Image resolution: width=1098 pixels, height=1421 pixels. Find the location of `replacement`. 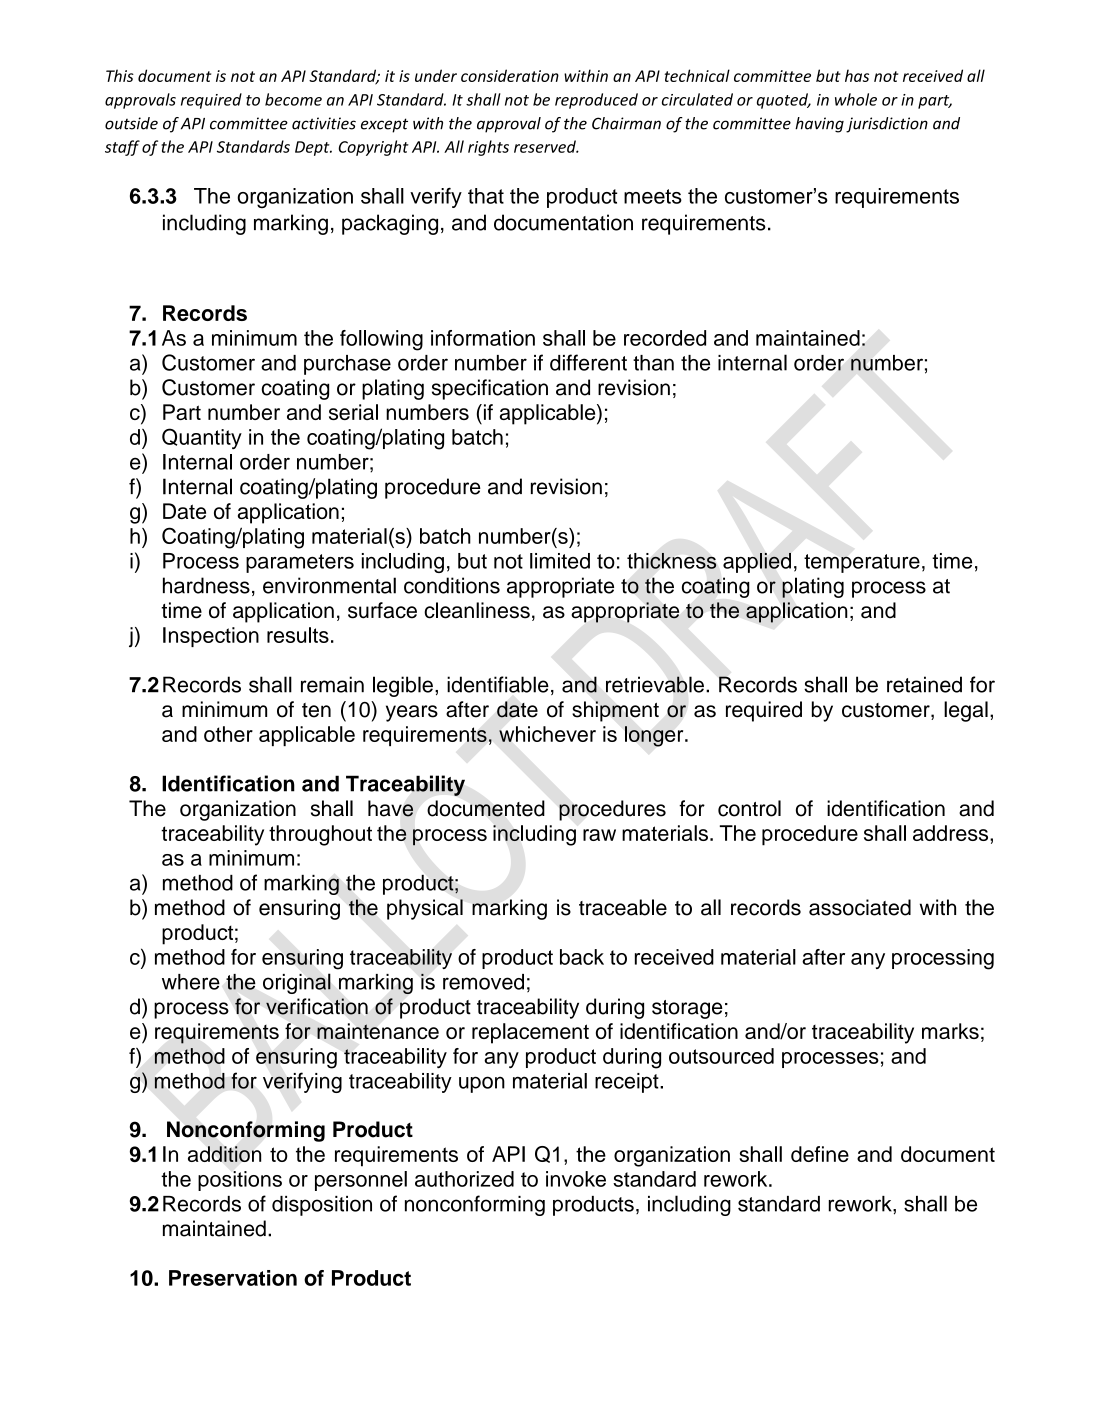

replacement is located at coordinates (530, 1033).
